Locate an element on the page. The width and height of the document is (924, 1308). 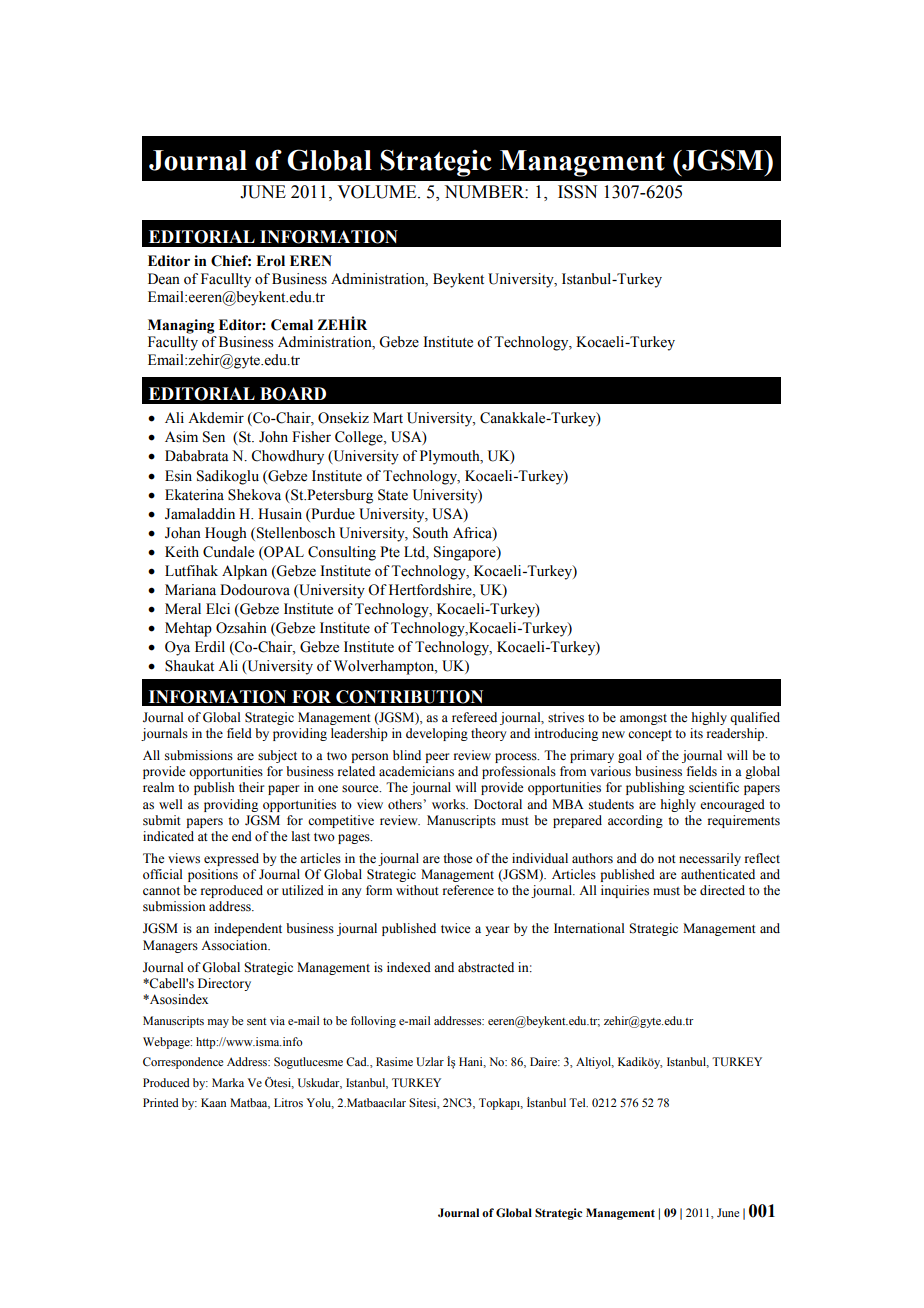
Ekaterina is located at coordinates (194, 495).
